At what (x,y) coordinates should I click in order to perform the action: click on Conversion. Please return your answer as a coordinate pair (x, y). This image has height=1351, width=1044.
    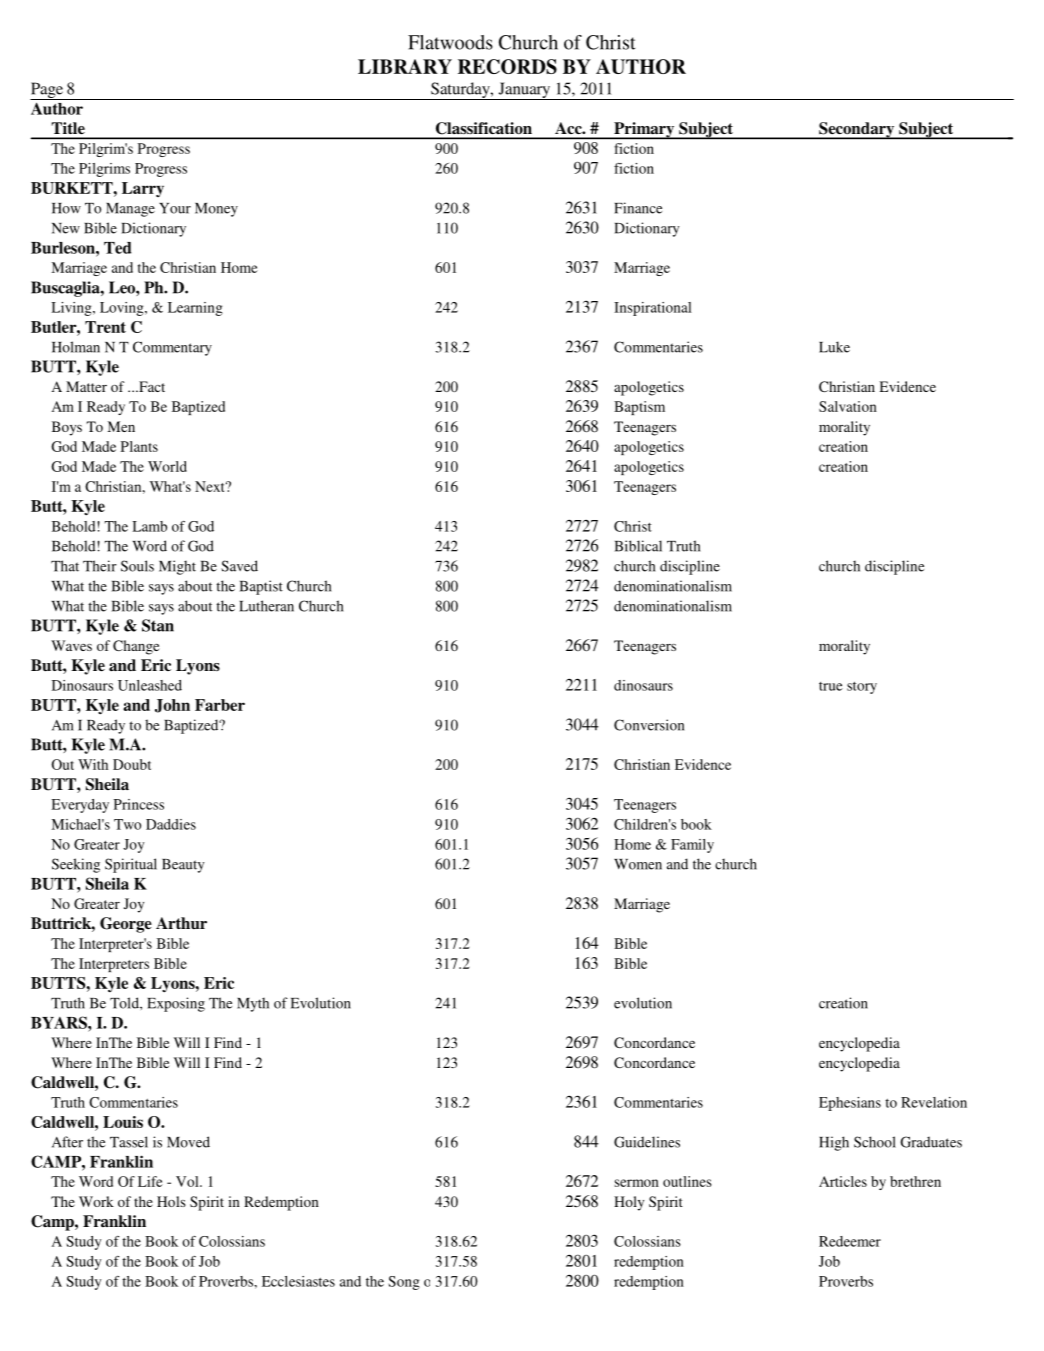
    Looking at the image, I should click on (649, 725).
